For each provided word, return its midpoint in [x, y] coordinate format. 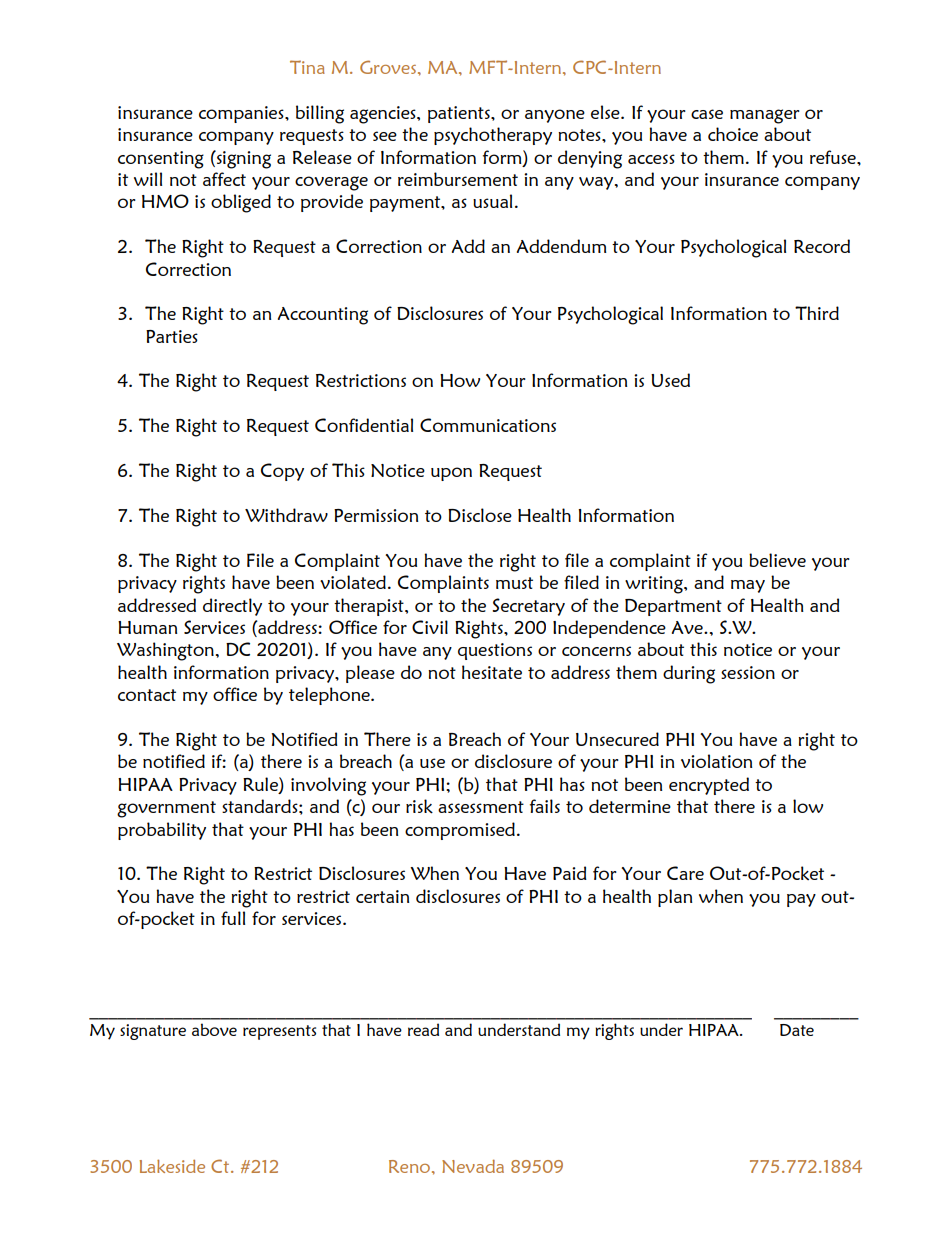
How [460, 380]
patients [460, 114]
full [233, 918]
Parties [172, 336]
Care [685, 873]
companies [242, 114]
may [748, 586]
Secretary [528, 607]
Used [670, 380]
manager [765, 116]
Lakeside [172, 1166]
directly [232, 607]
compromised [460, 831]
